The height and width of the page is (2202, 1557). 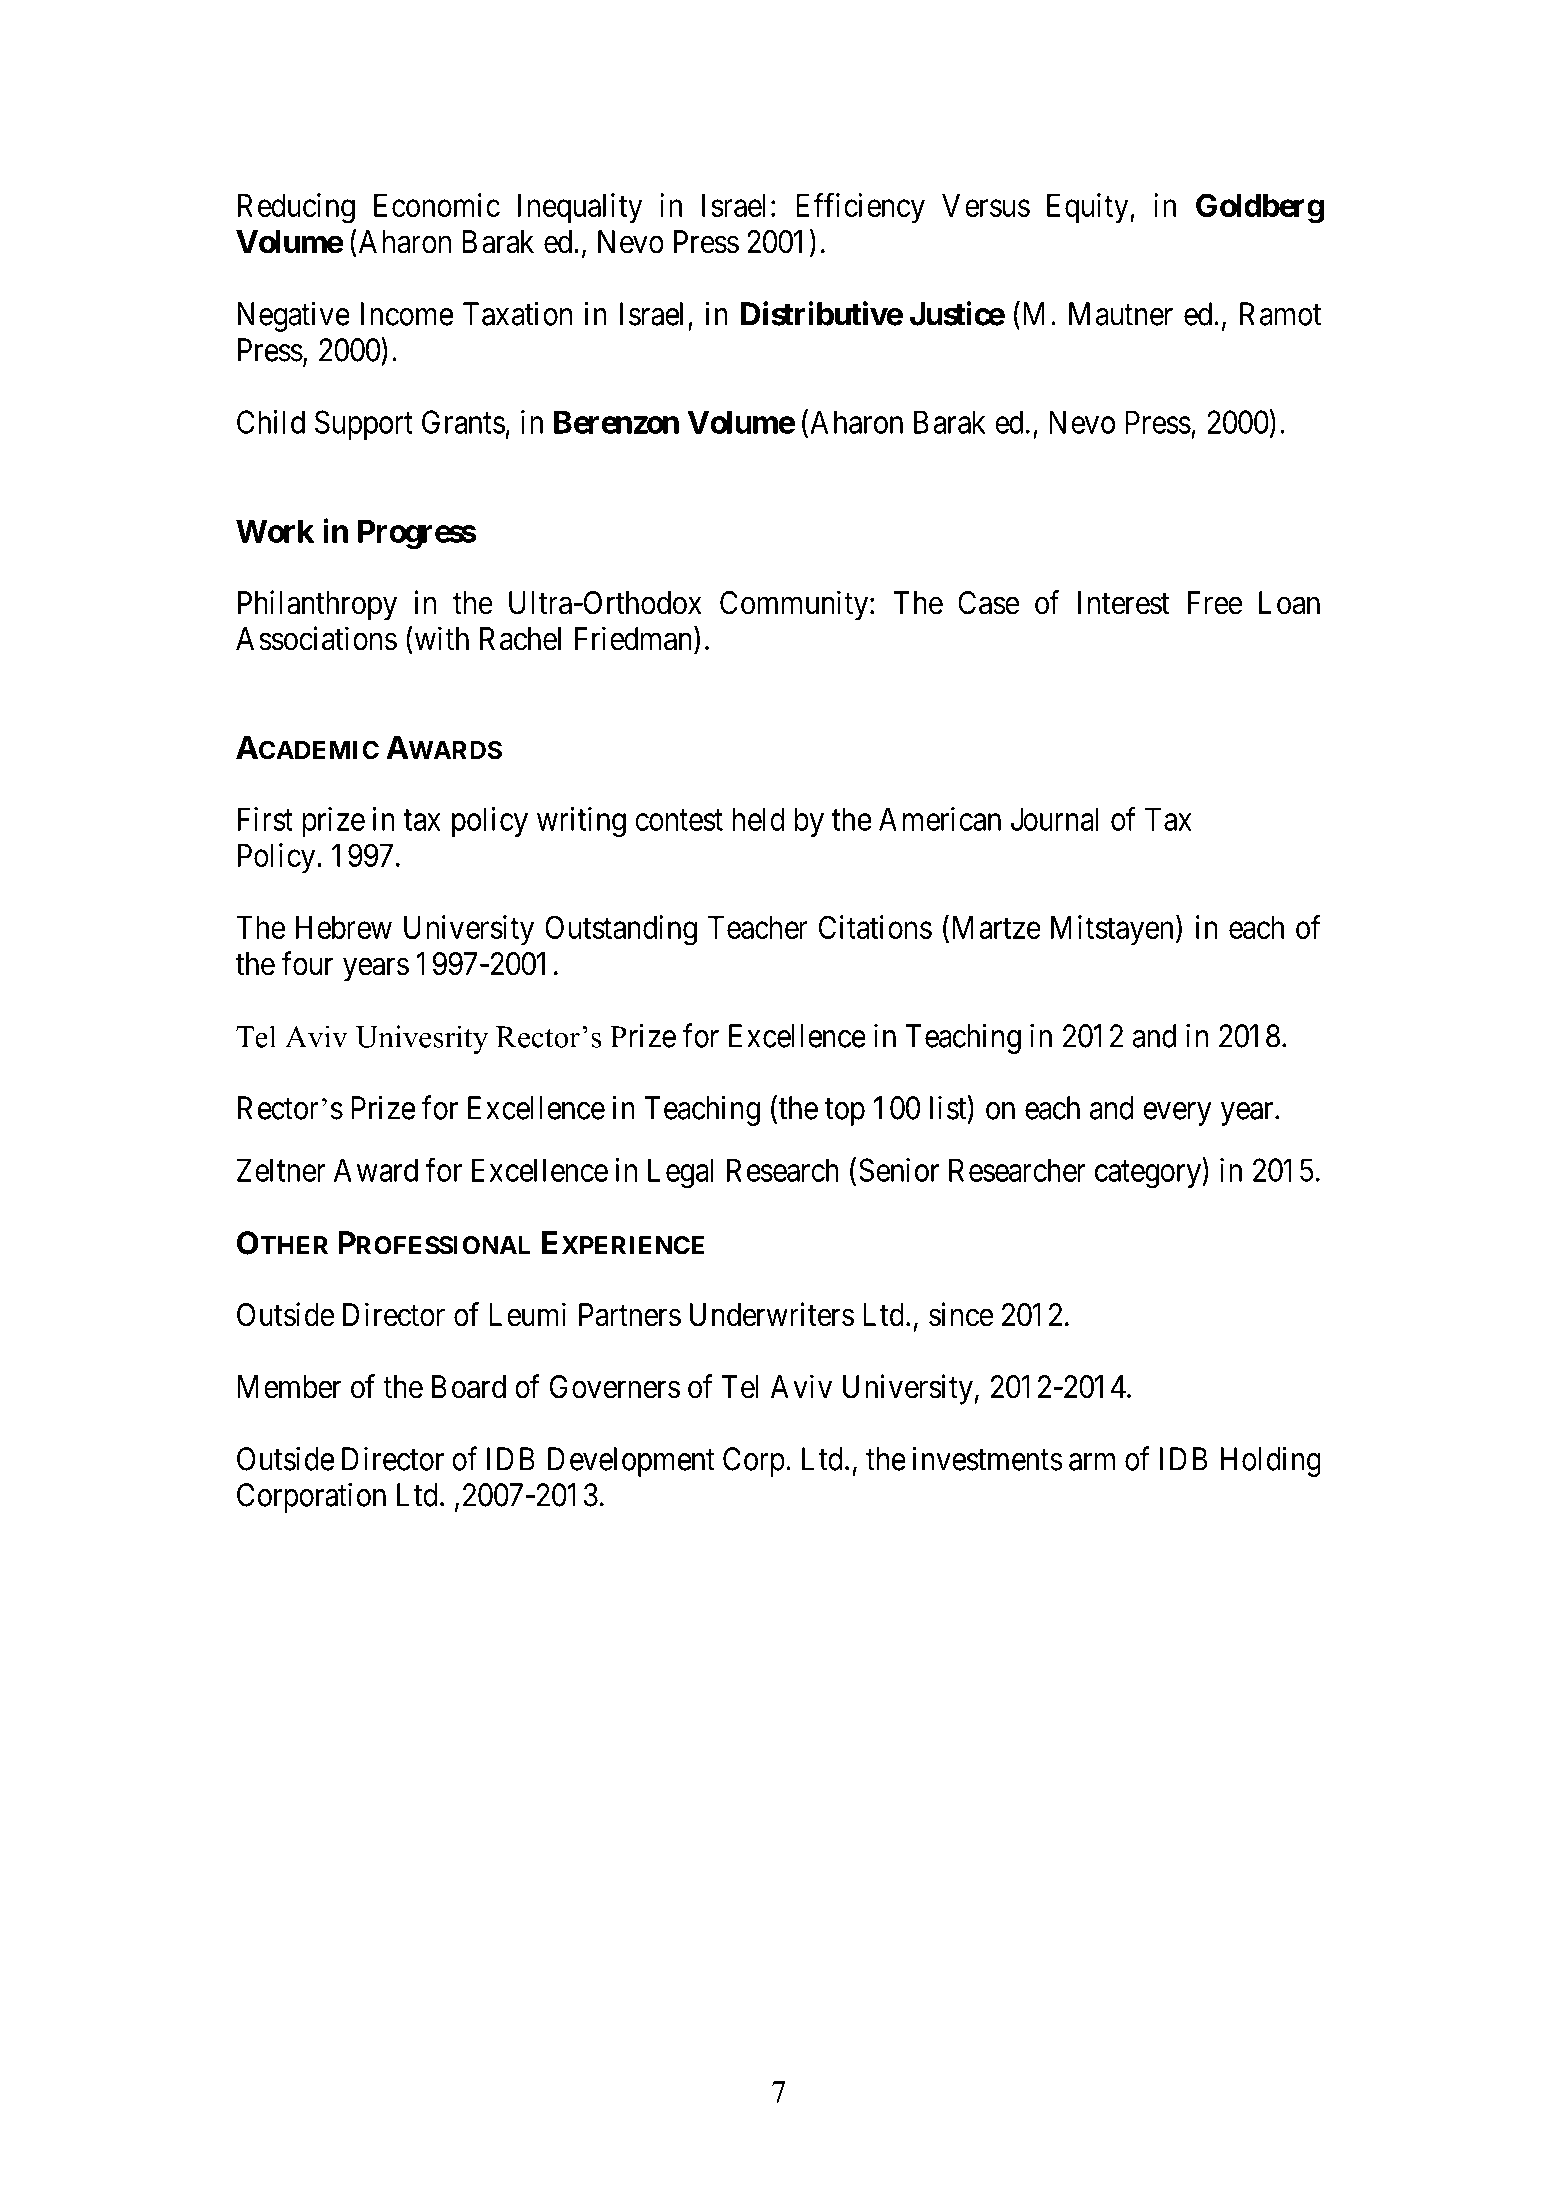 I want to click on Efficiency, so click(x=860, y=208).
